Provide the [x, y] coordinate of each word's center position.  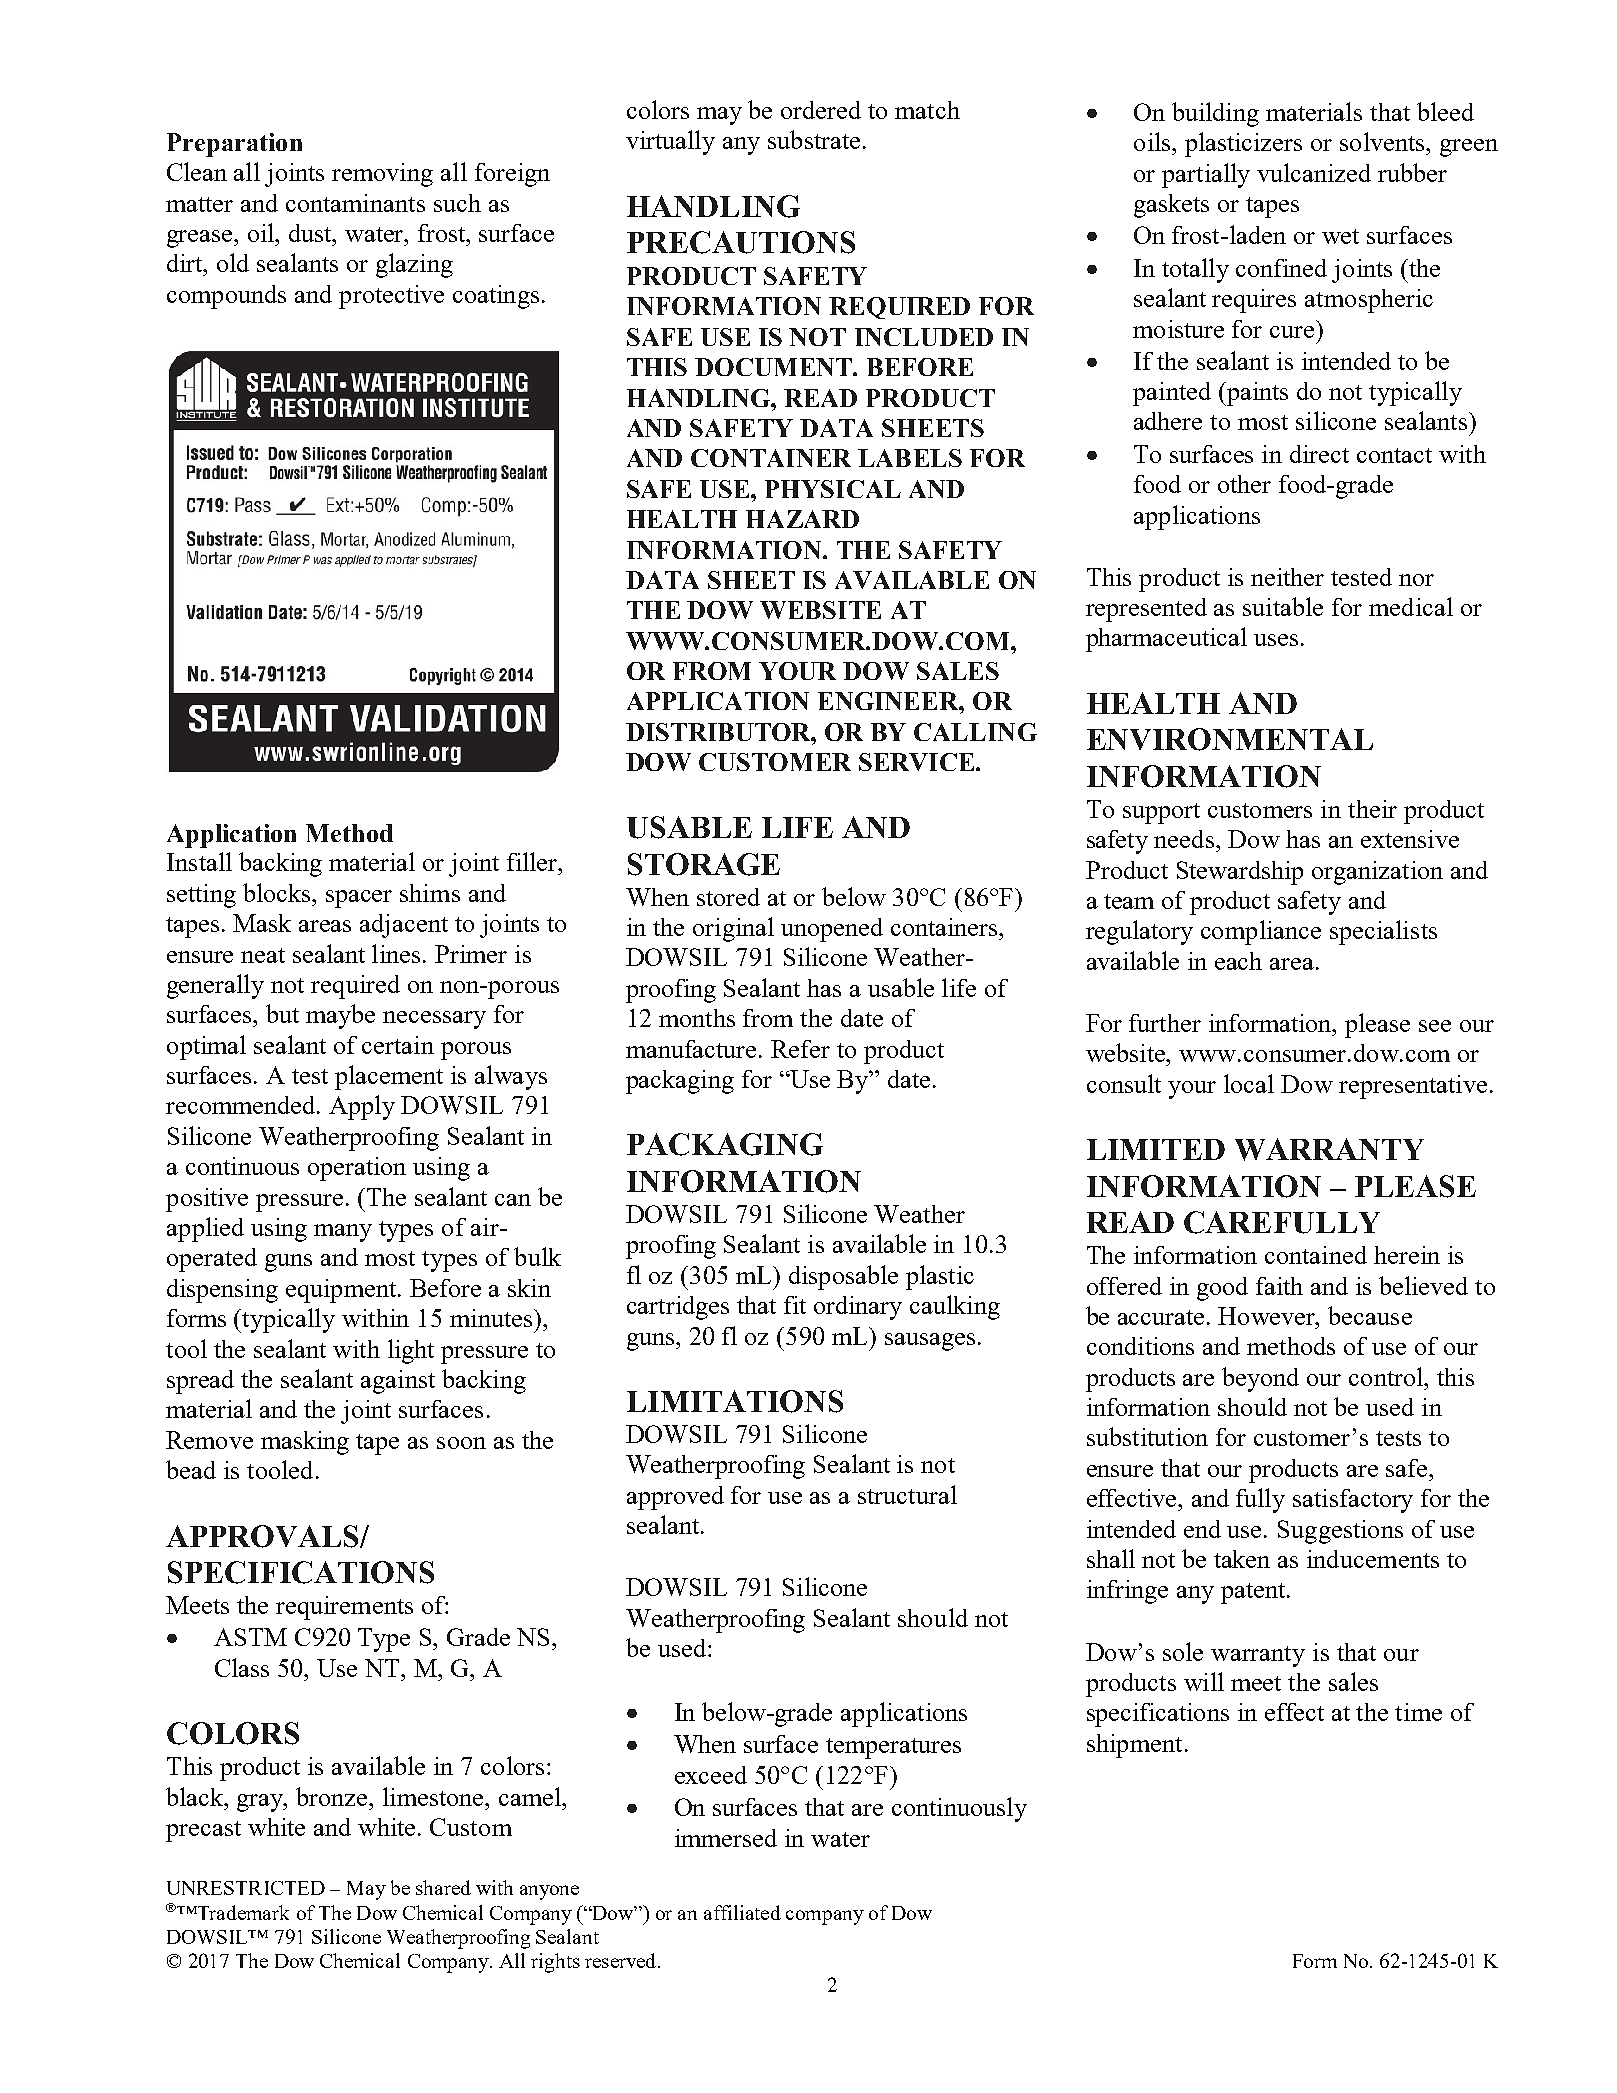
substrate [814, 139]
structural [907, 1494]
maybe [340, 1016]
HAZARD [802, 519]
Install [199, 861]
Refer [800, 1049]
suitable [1283, 606]
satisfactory [1353, 1501]
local [1249, 1083]
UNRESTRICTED [246, 1888]
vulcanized [1314, 172]
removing [382, 175]
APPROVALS [263, 1536]
